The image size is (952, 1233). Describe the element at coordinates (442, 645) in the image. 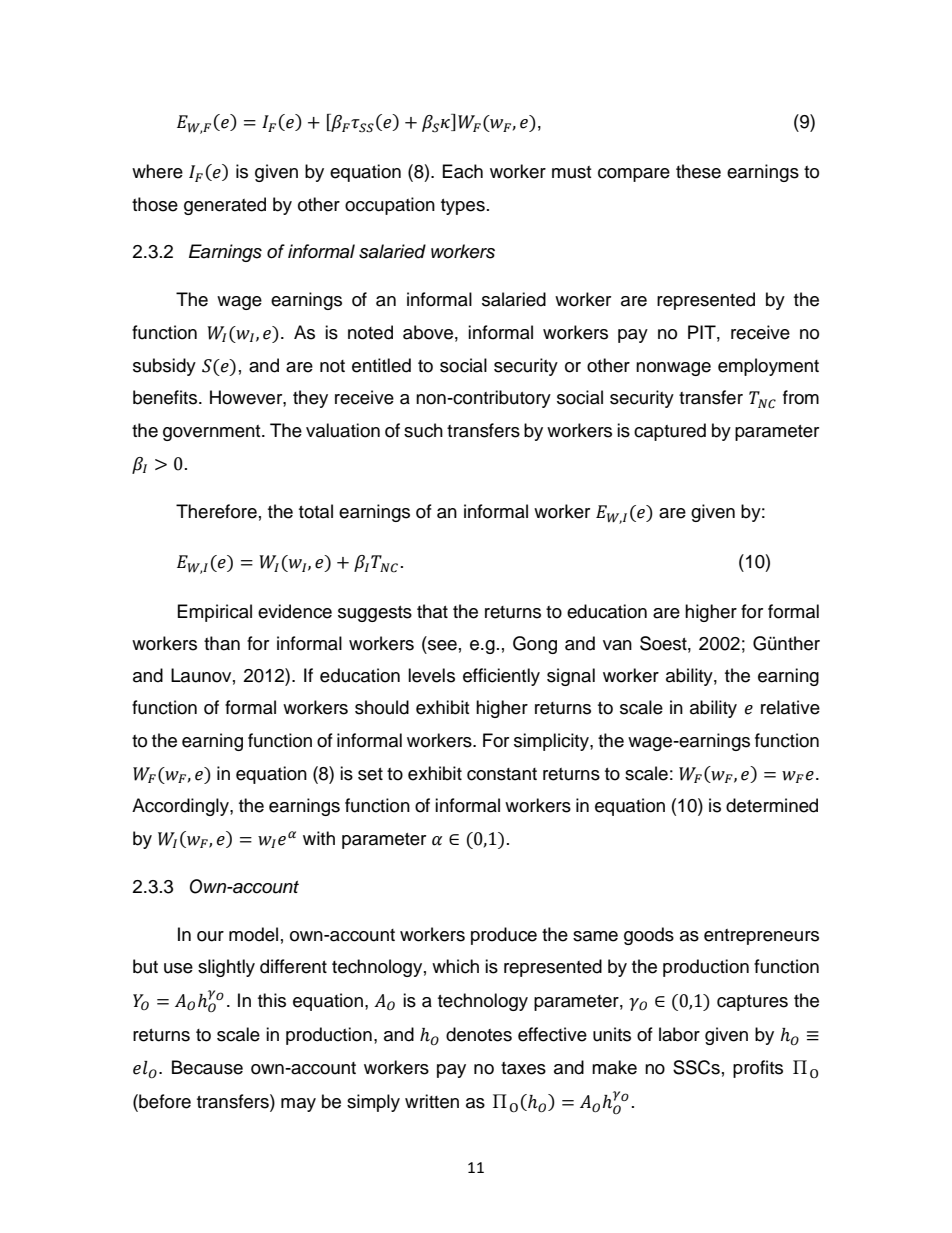

I see `see` at that location.
